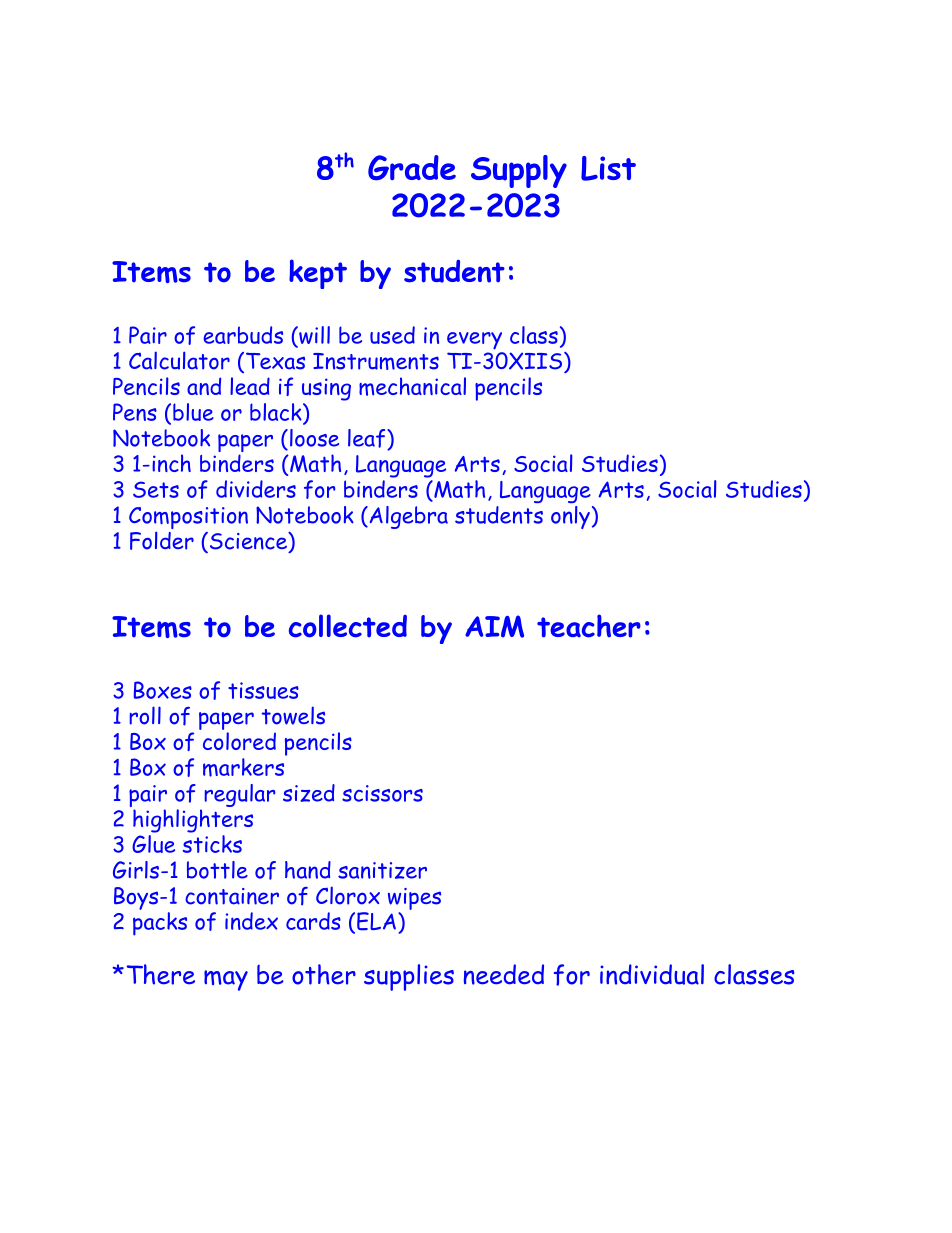  What do you see at coordinates (412, 386) in the page?
I see `mechanical` at bounding box center [412, 386].
